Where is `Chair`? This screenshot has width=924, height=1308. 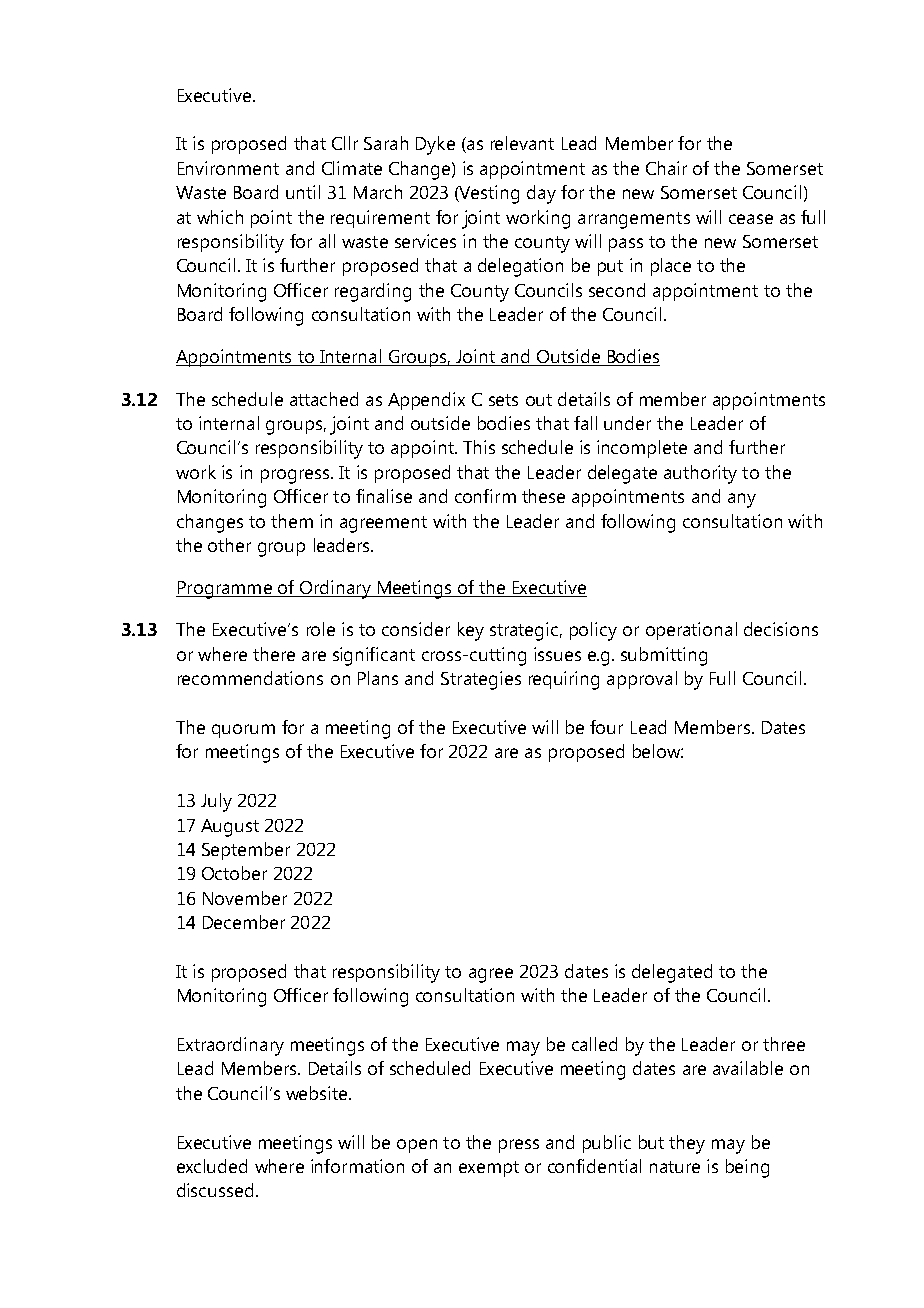
Chair is located at coordinates (666, 168).
